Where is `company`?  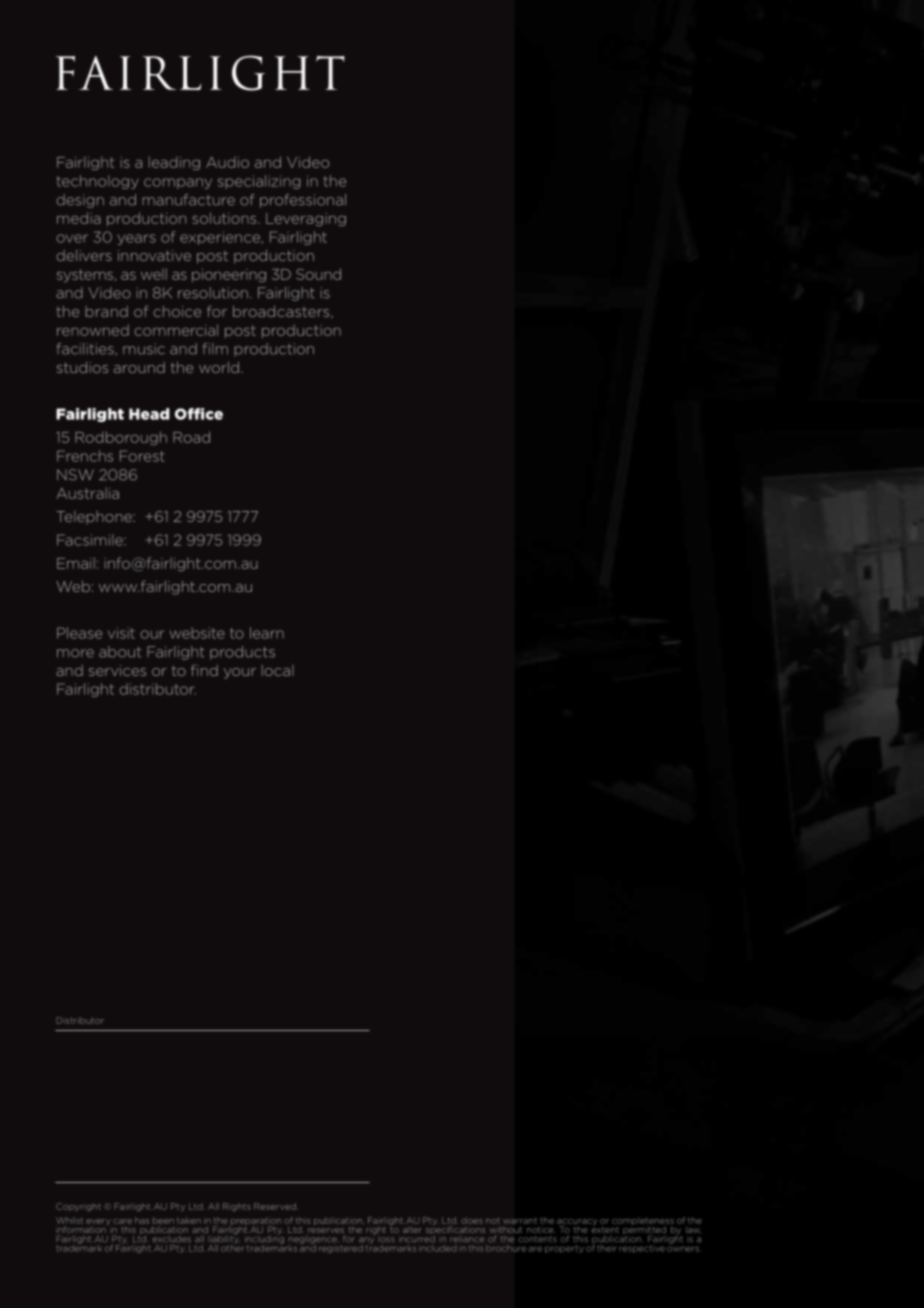
company is located at coordinates (178, 183).
